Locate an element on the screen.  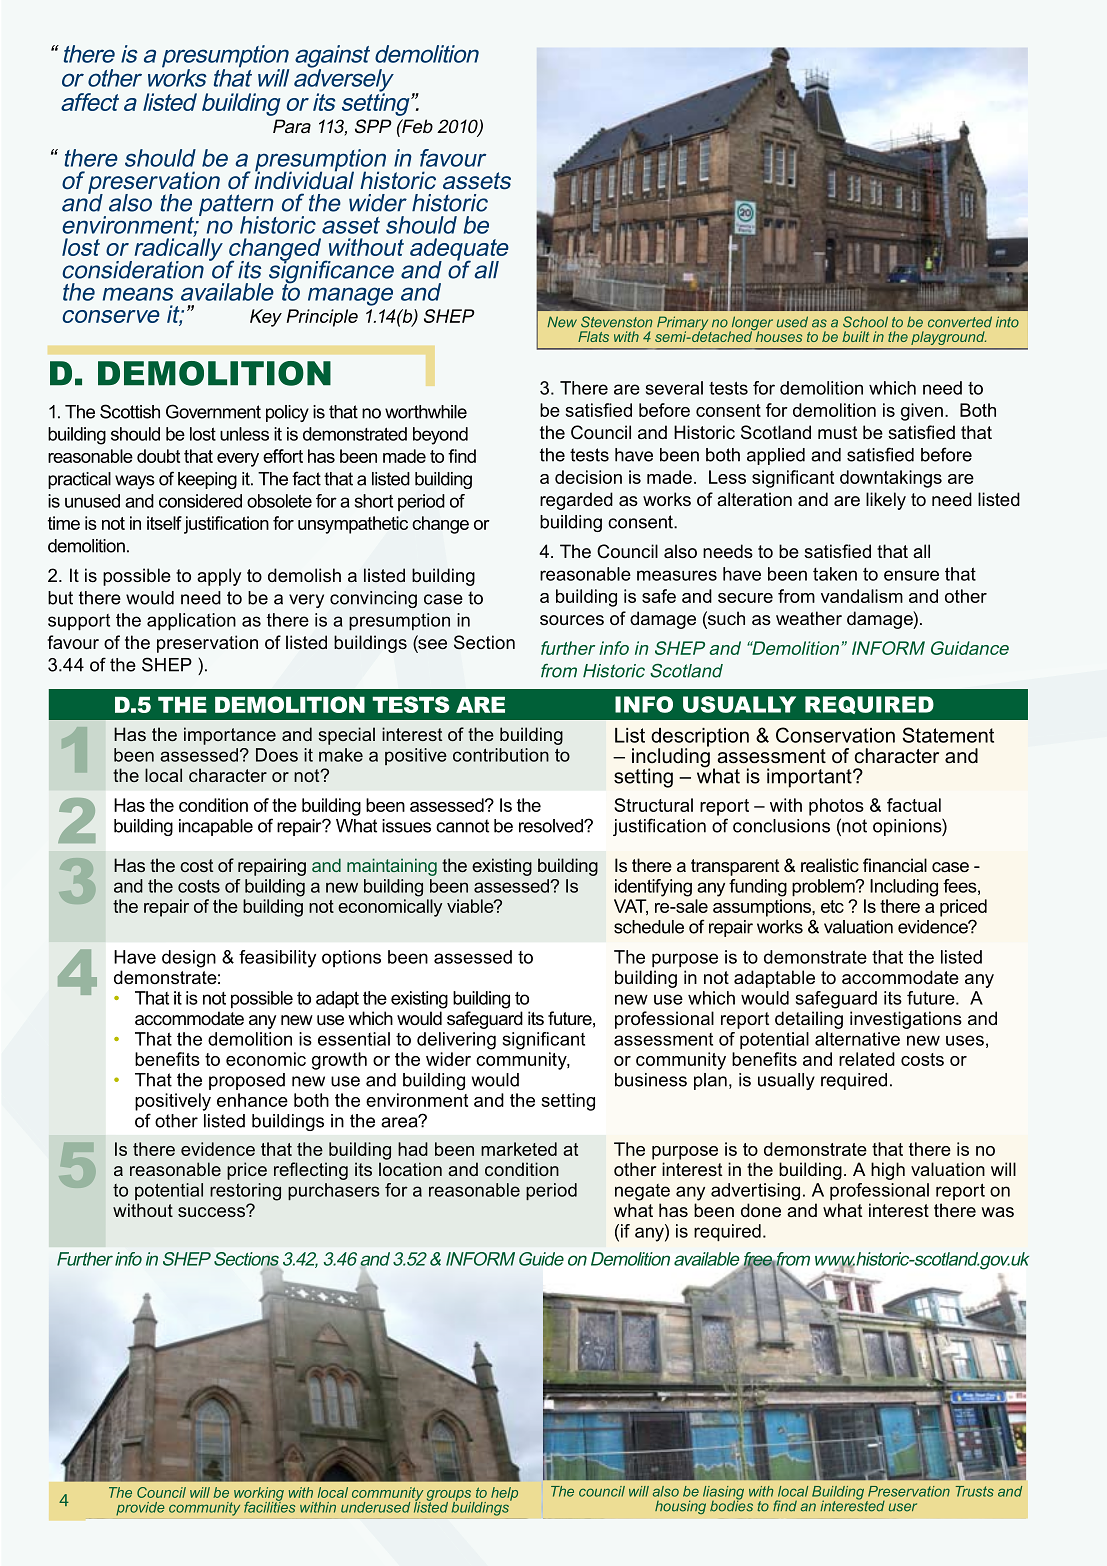
help is located at coordinates (504, 1494).
